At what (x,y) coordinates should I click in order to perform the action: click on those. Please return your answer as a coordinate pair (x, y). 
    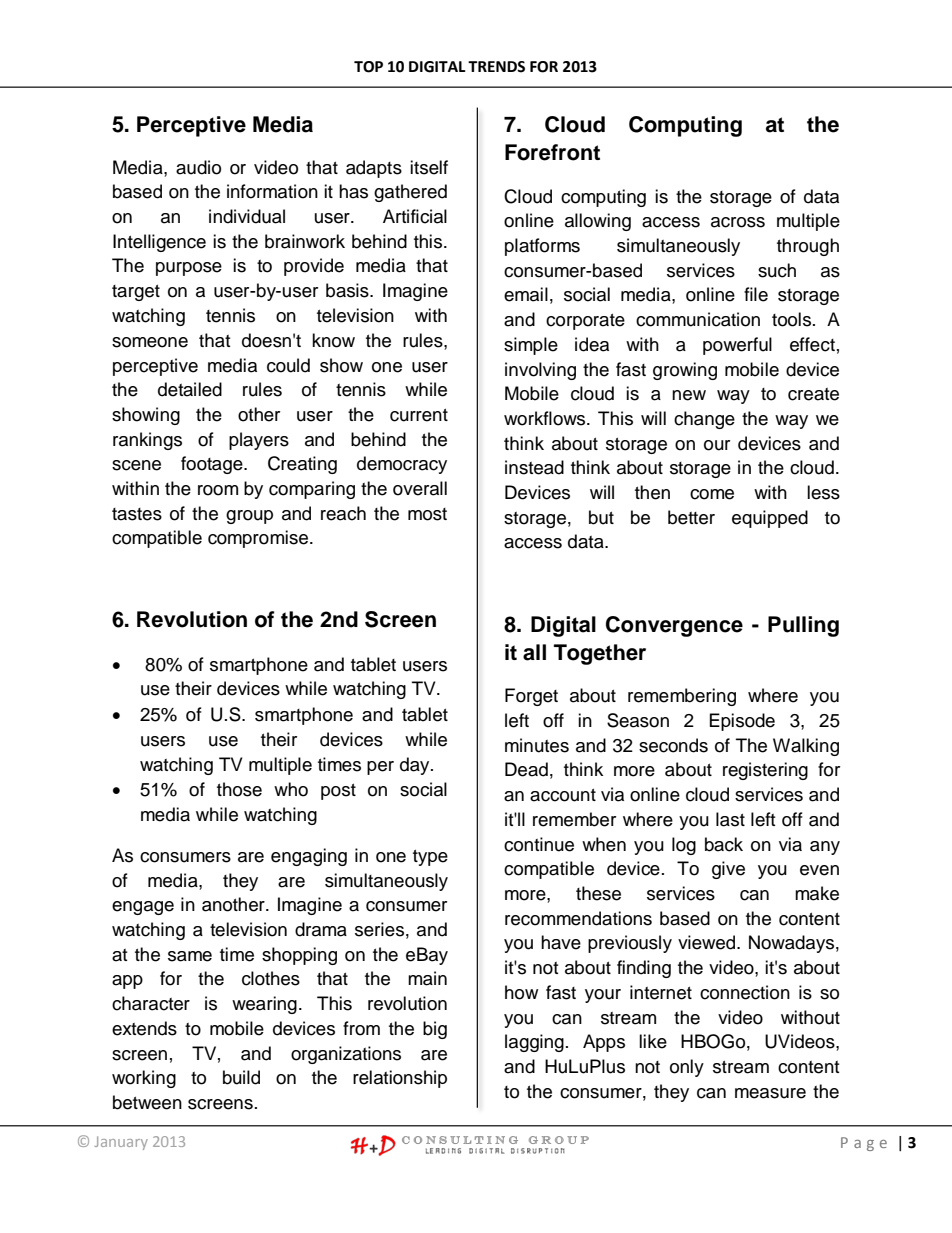
    Looking at the image, I should click on (239, 789).
